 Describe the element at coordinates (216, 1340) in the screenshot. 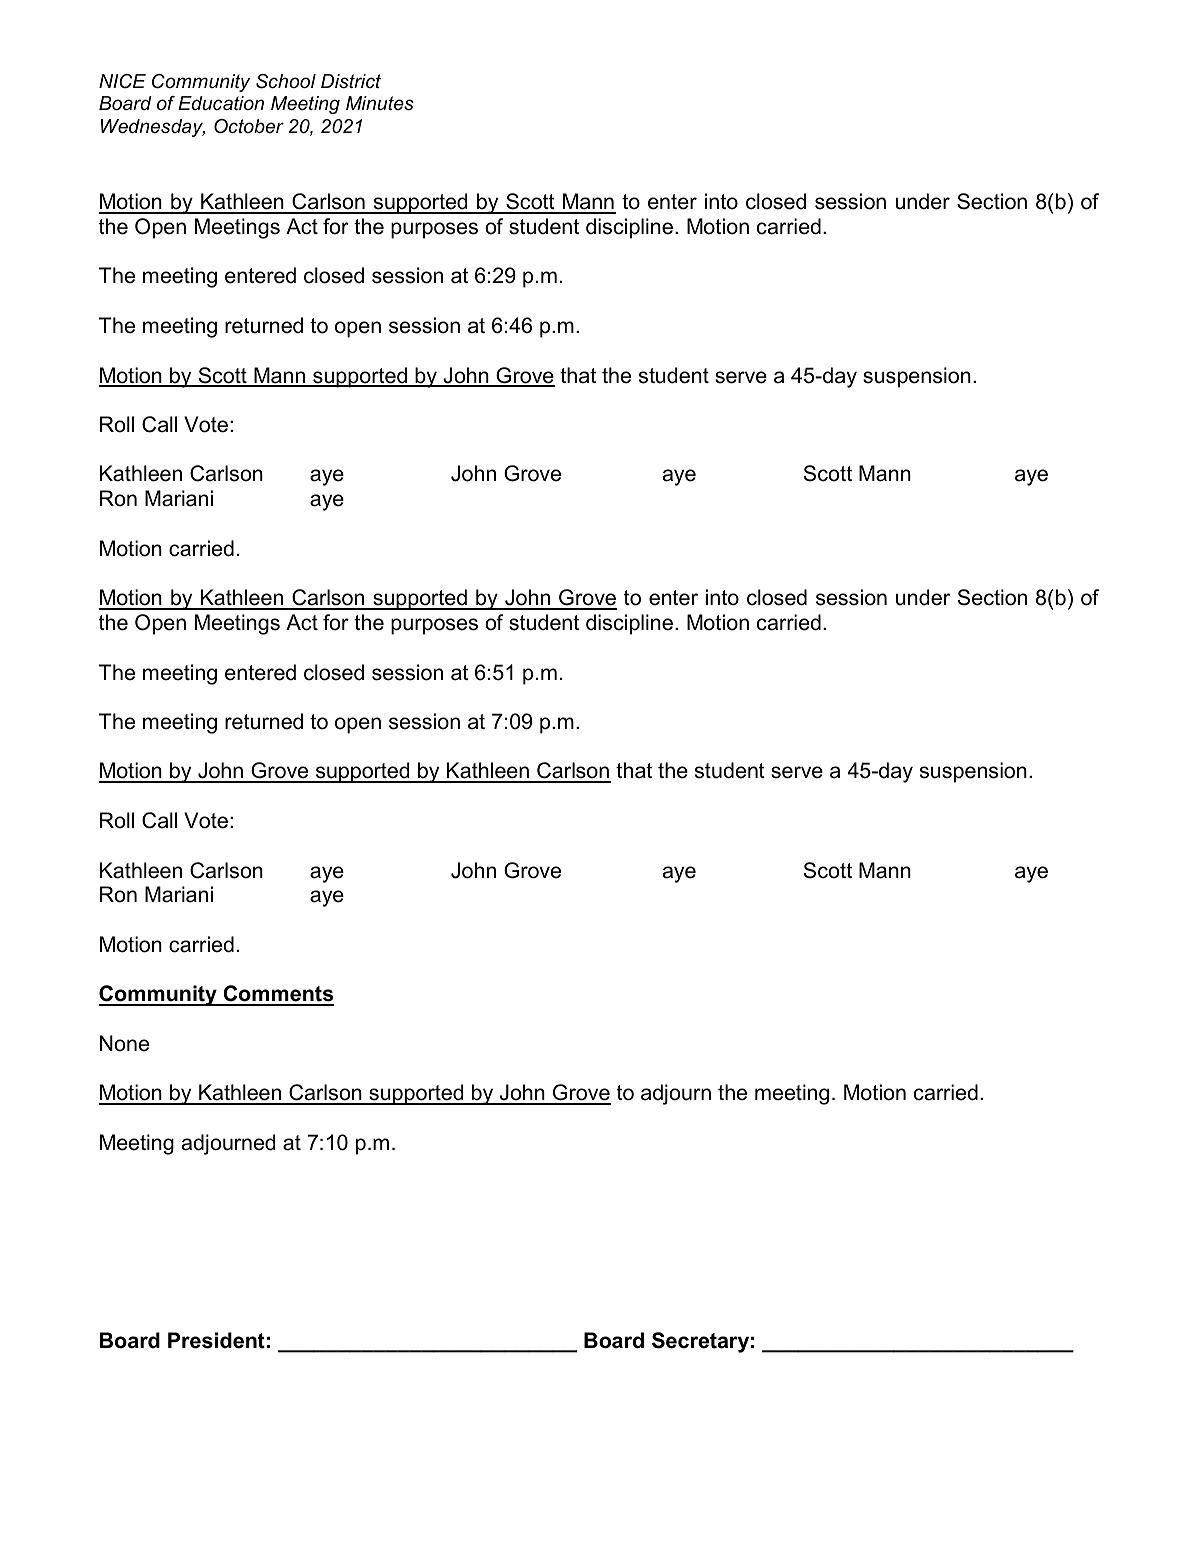

I see `President` at that location.
